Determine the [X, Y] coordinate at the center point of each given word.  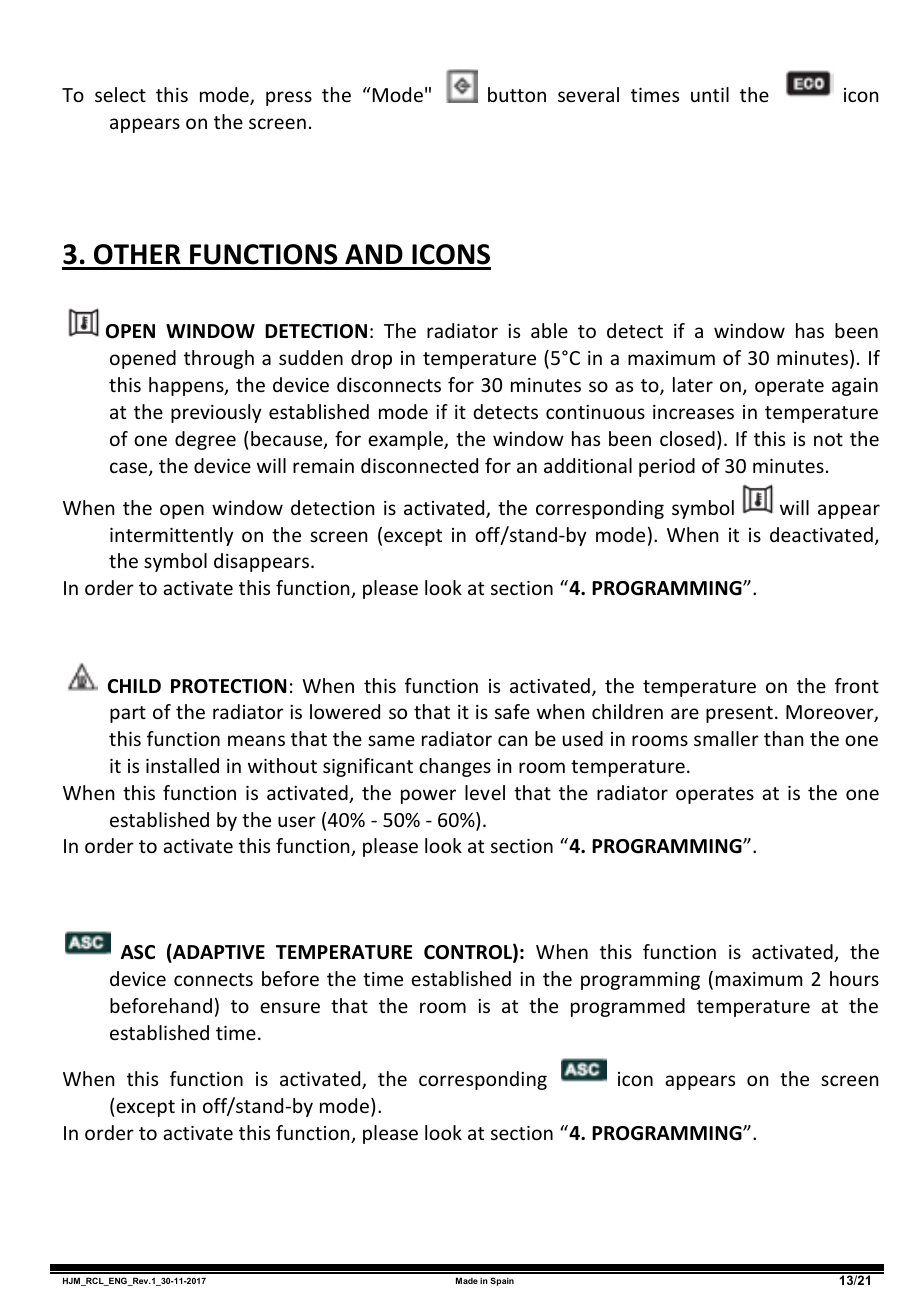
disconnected [419, 465]
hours [854, 978]
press [289, 98]
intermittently [171, 536]
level [485, 792]
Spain [502, 1281]
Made [467, 1280]
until [710, 94]
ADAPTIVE [218, 953]
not [828, 439]
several [588, 94]
